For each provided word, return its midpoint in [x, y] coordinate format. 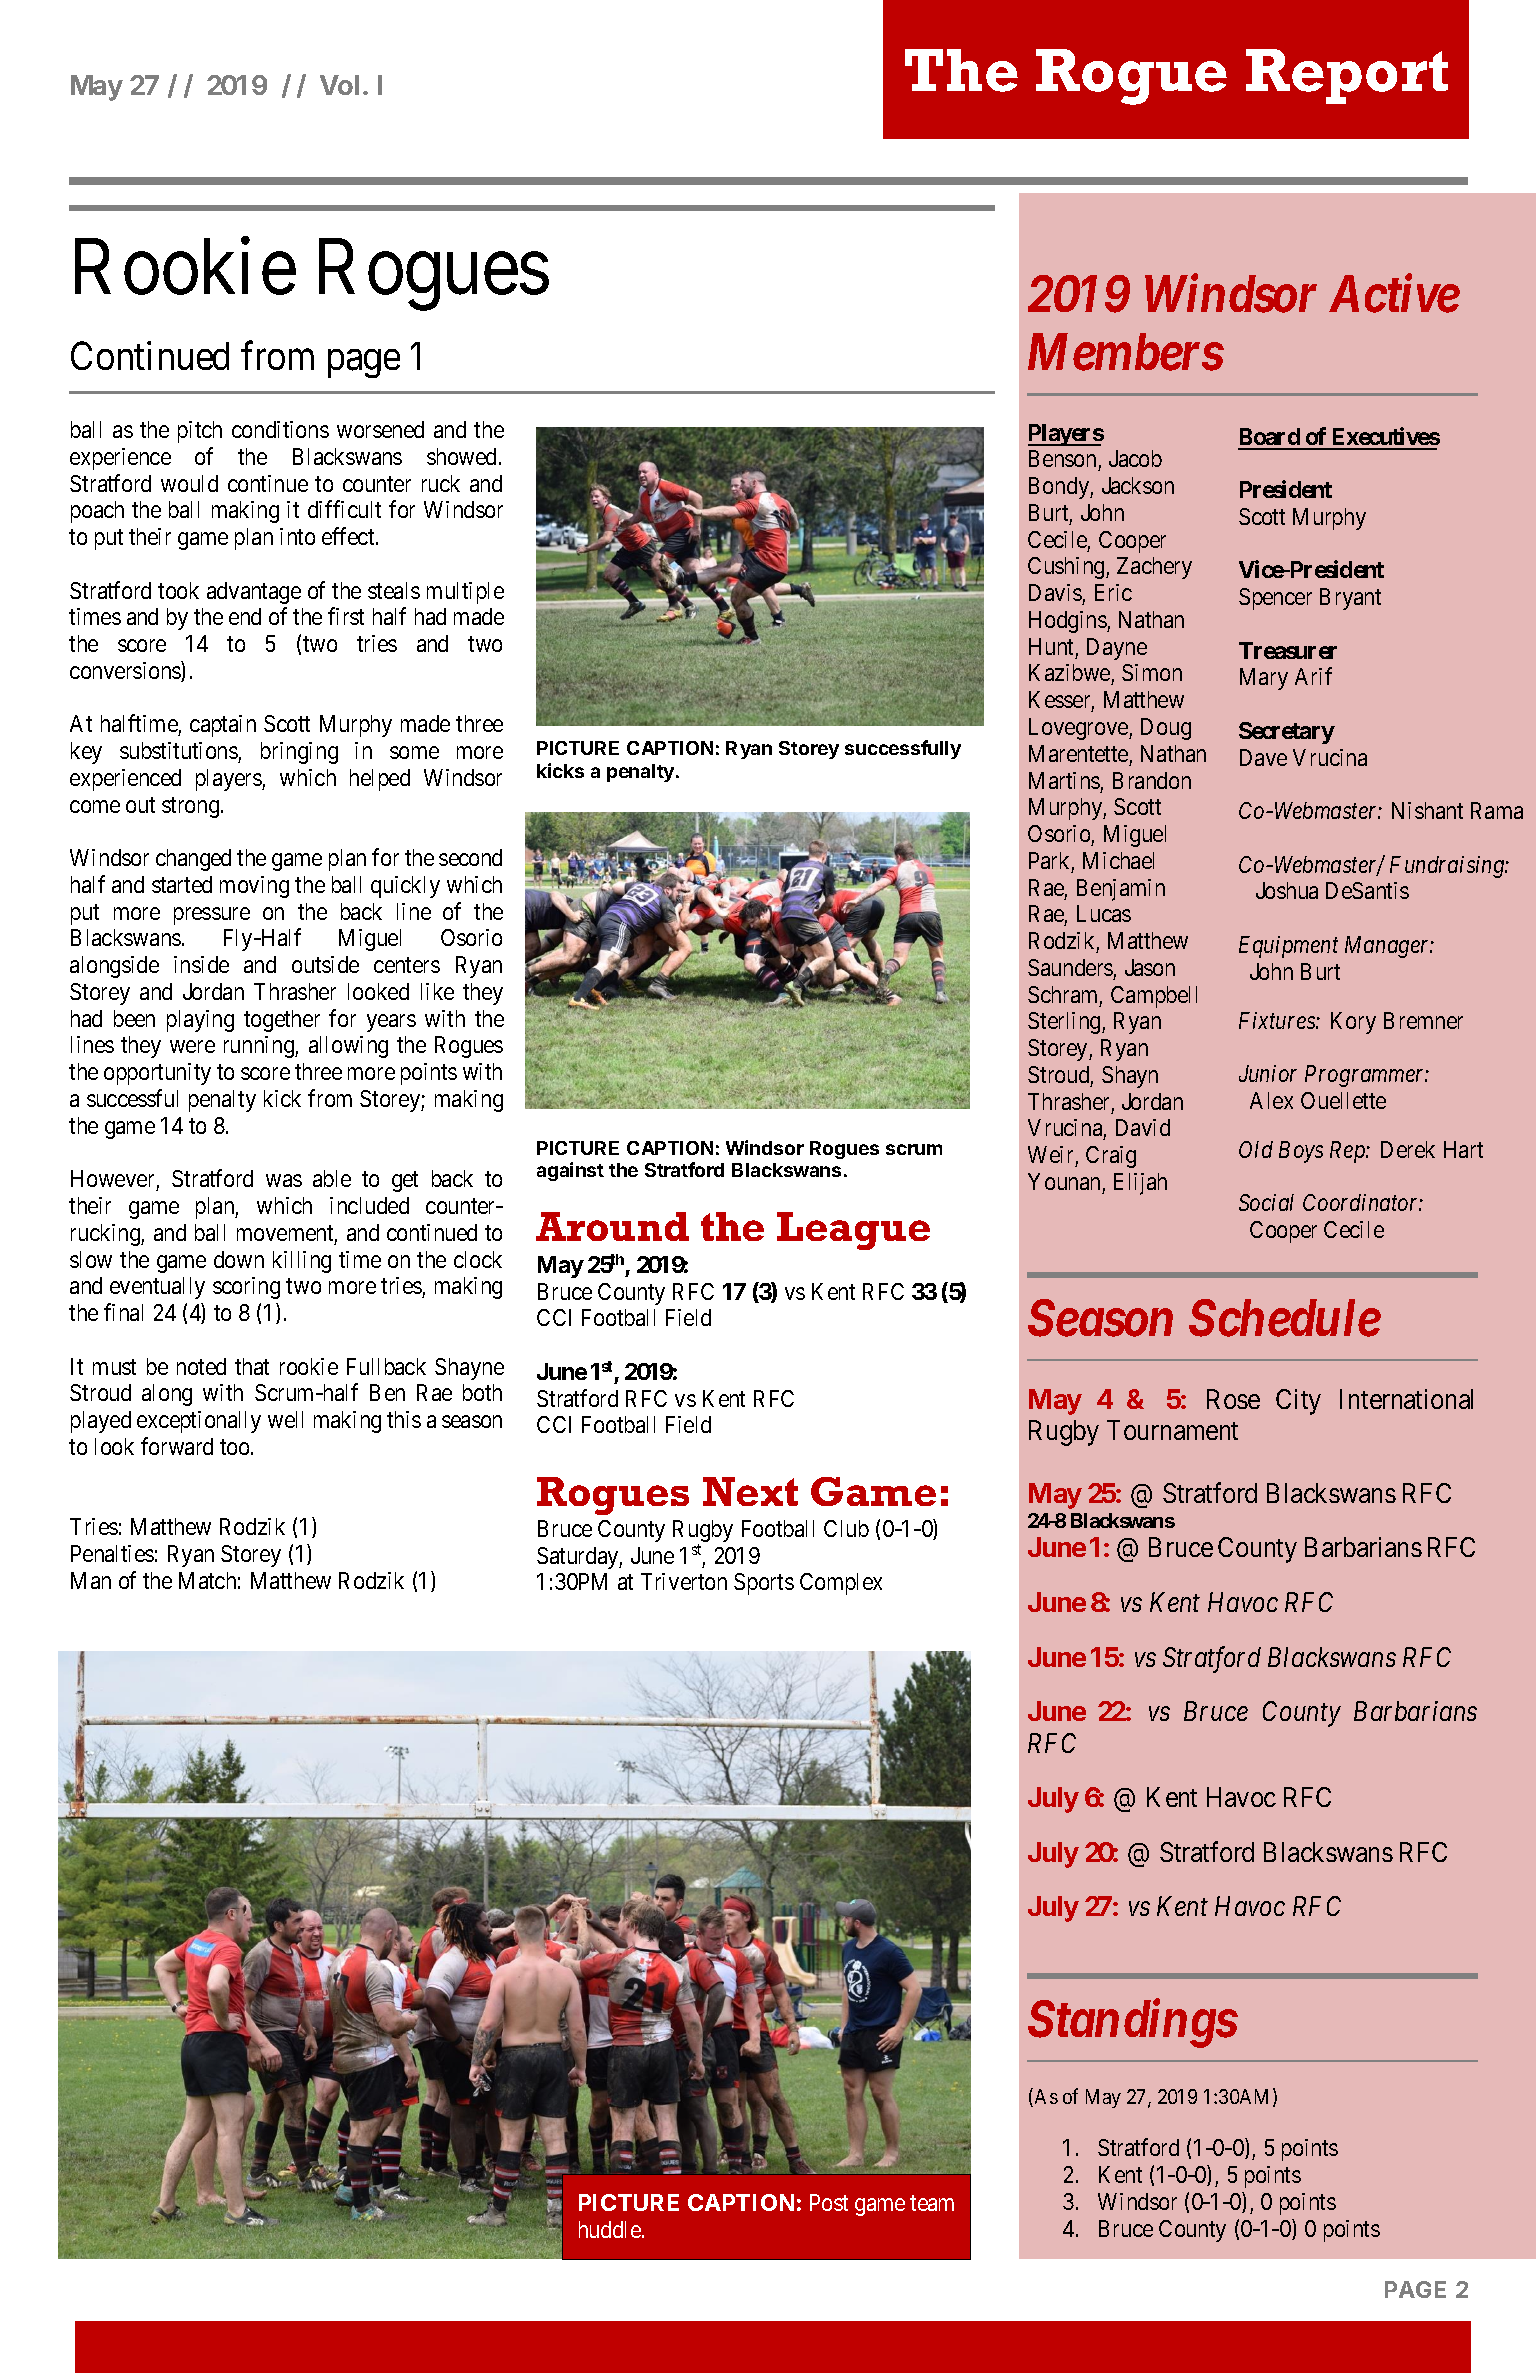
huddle [611, 2229]
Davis [1055, 592]
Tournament [1172, 1430]
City [1298, 1402]
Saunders [1070, 967]
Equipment [1288, 947]
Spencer [1275, 599]
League [853, 1231]
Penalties [112, 1553]
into [297, 536]
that [252, 1366]
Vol [339, 85]
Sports [764, 1584]
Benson [1064, 460]
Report [1347, 76]
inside [201, 964]
